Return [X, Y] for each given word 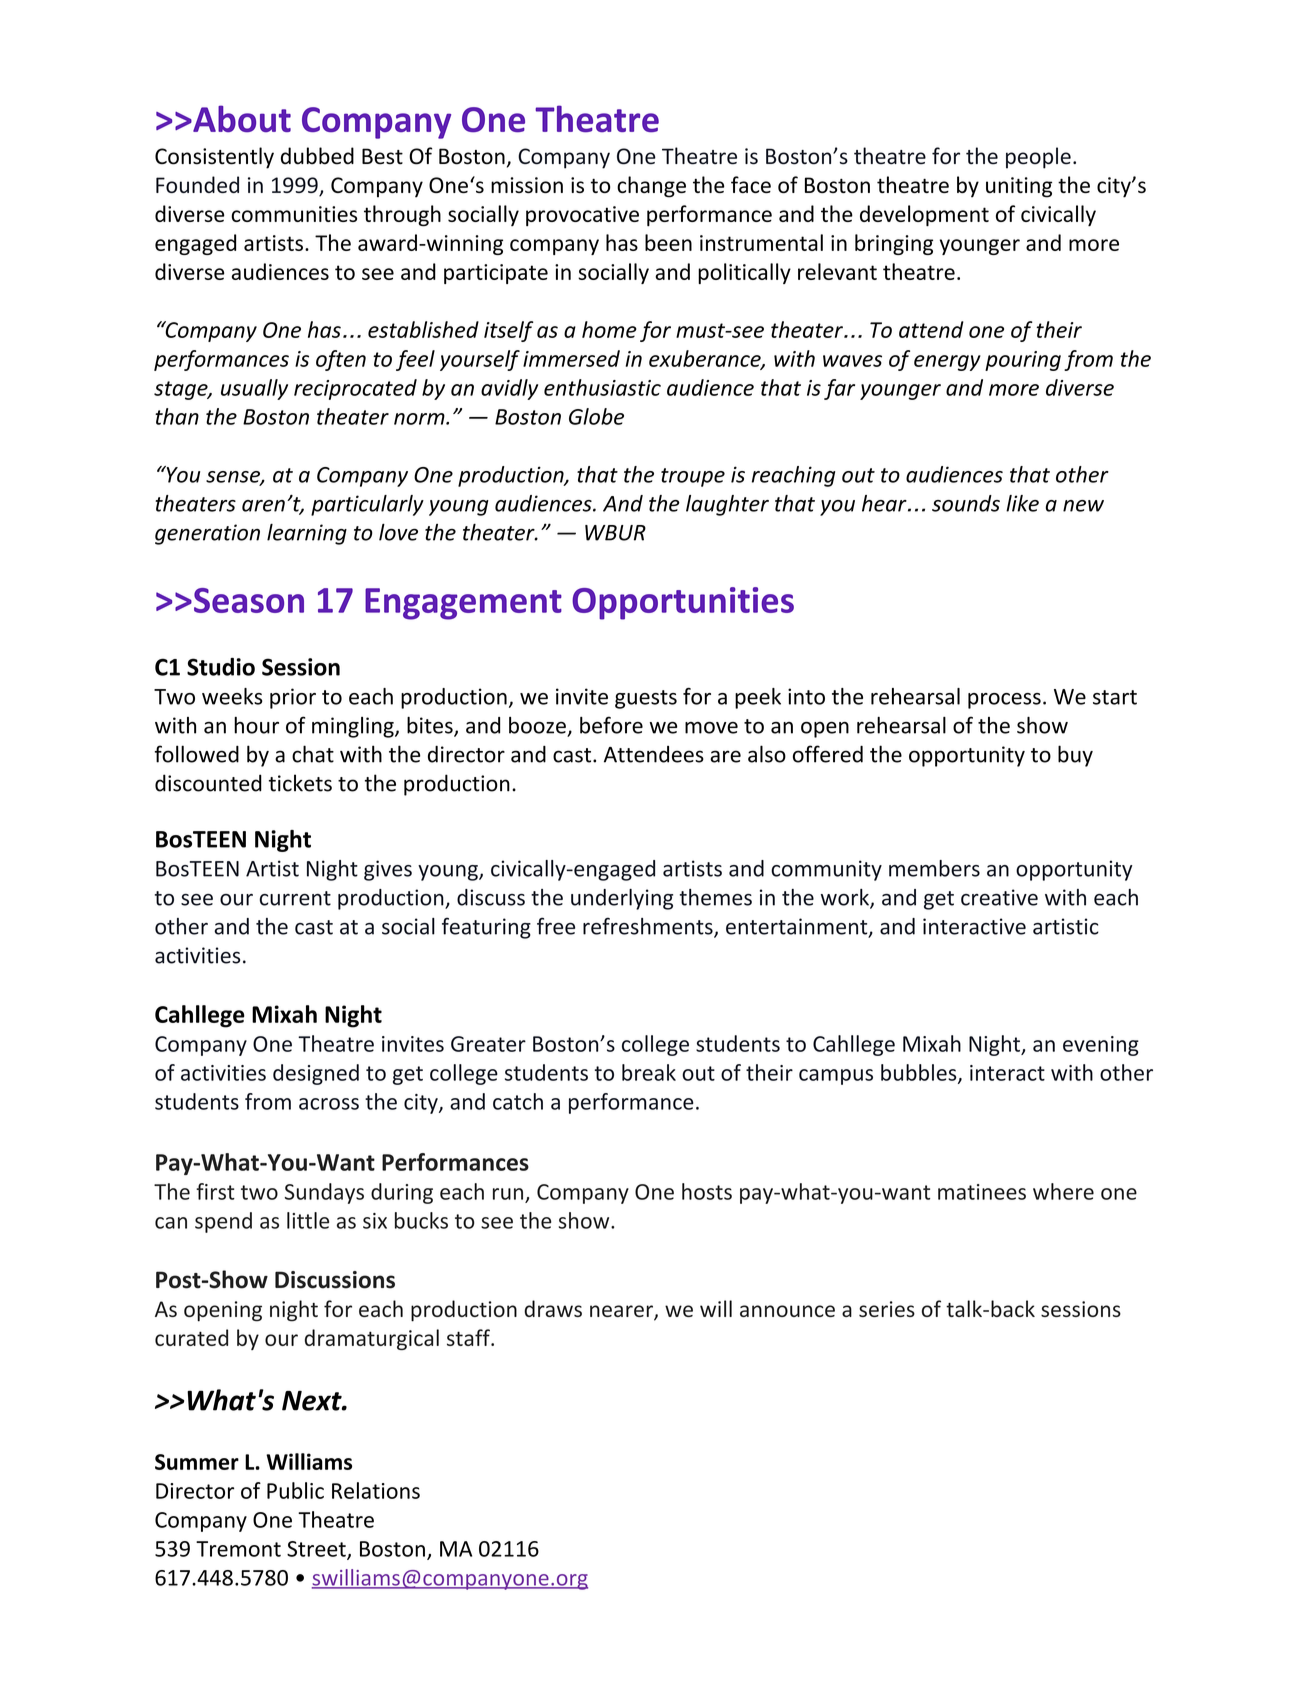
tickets [300, 783]
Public [295, 1490]
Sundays [324, 1193]
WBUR [615, 533]
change [651, 187]
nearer [622, 1312]
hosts [707, 1191]
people [1038, 158]
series [887, 1309]
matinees [982, 1192]
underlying [622, 899]
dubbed [317, 156]
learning [307, 534]
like [1022, 503]
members [934, 868]
